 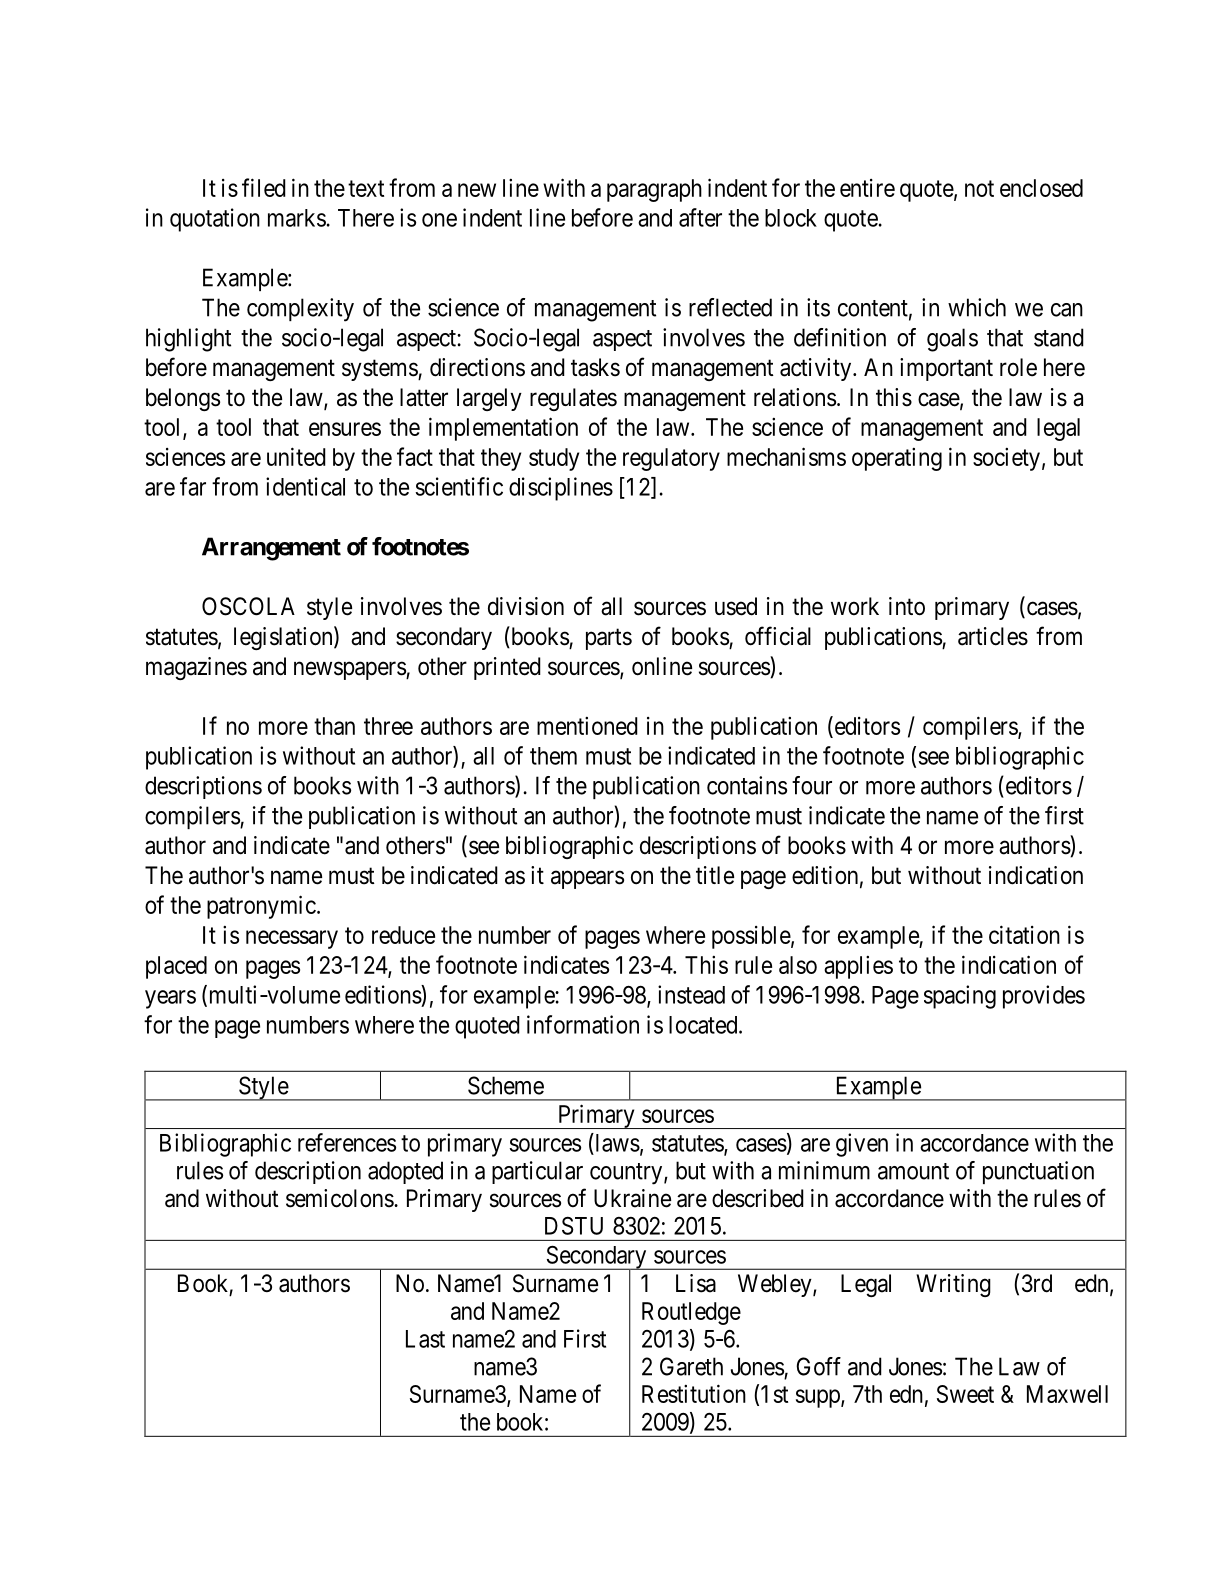 I want to click on identical, so click(x=305, y=486).
